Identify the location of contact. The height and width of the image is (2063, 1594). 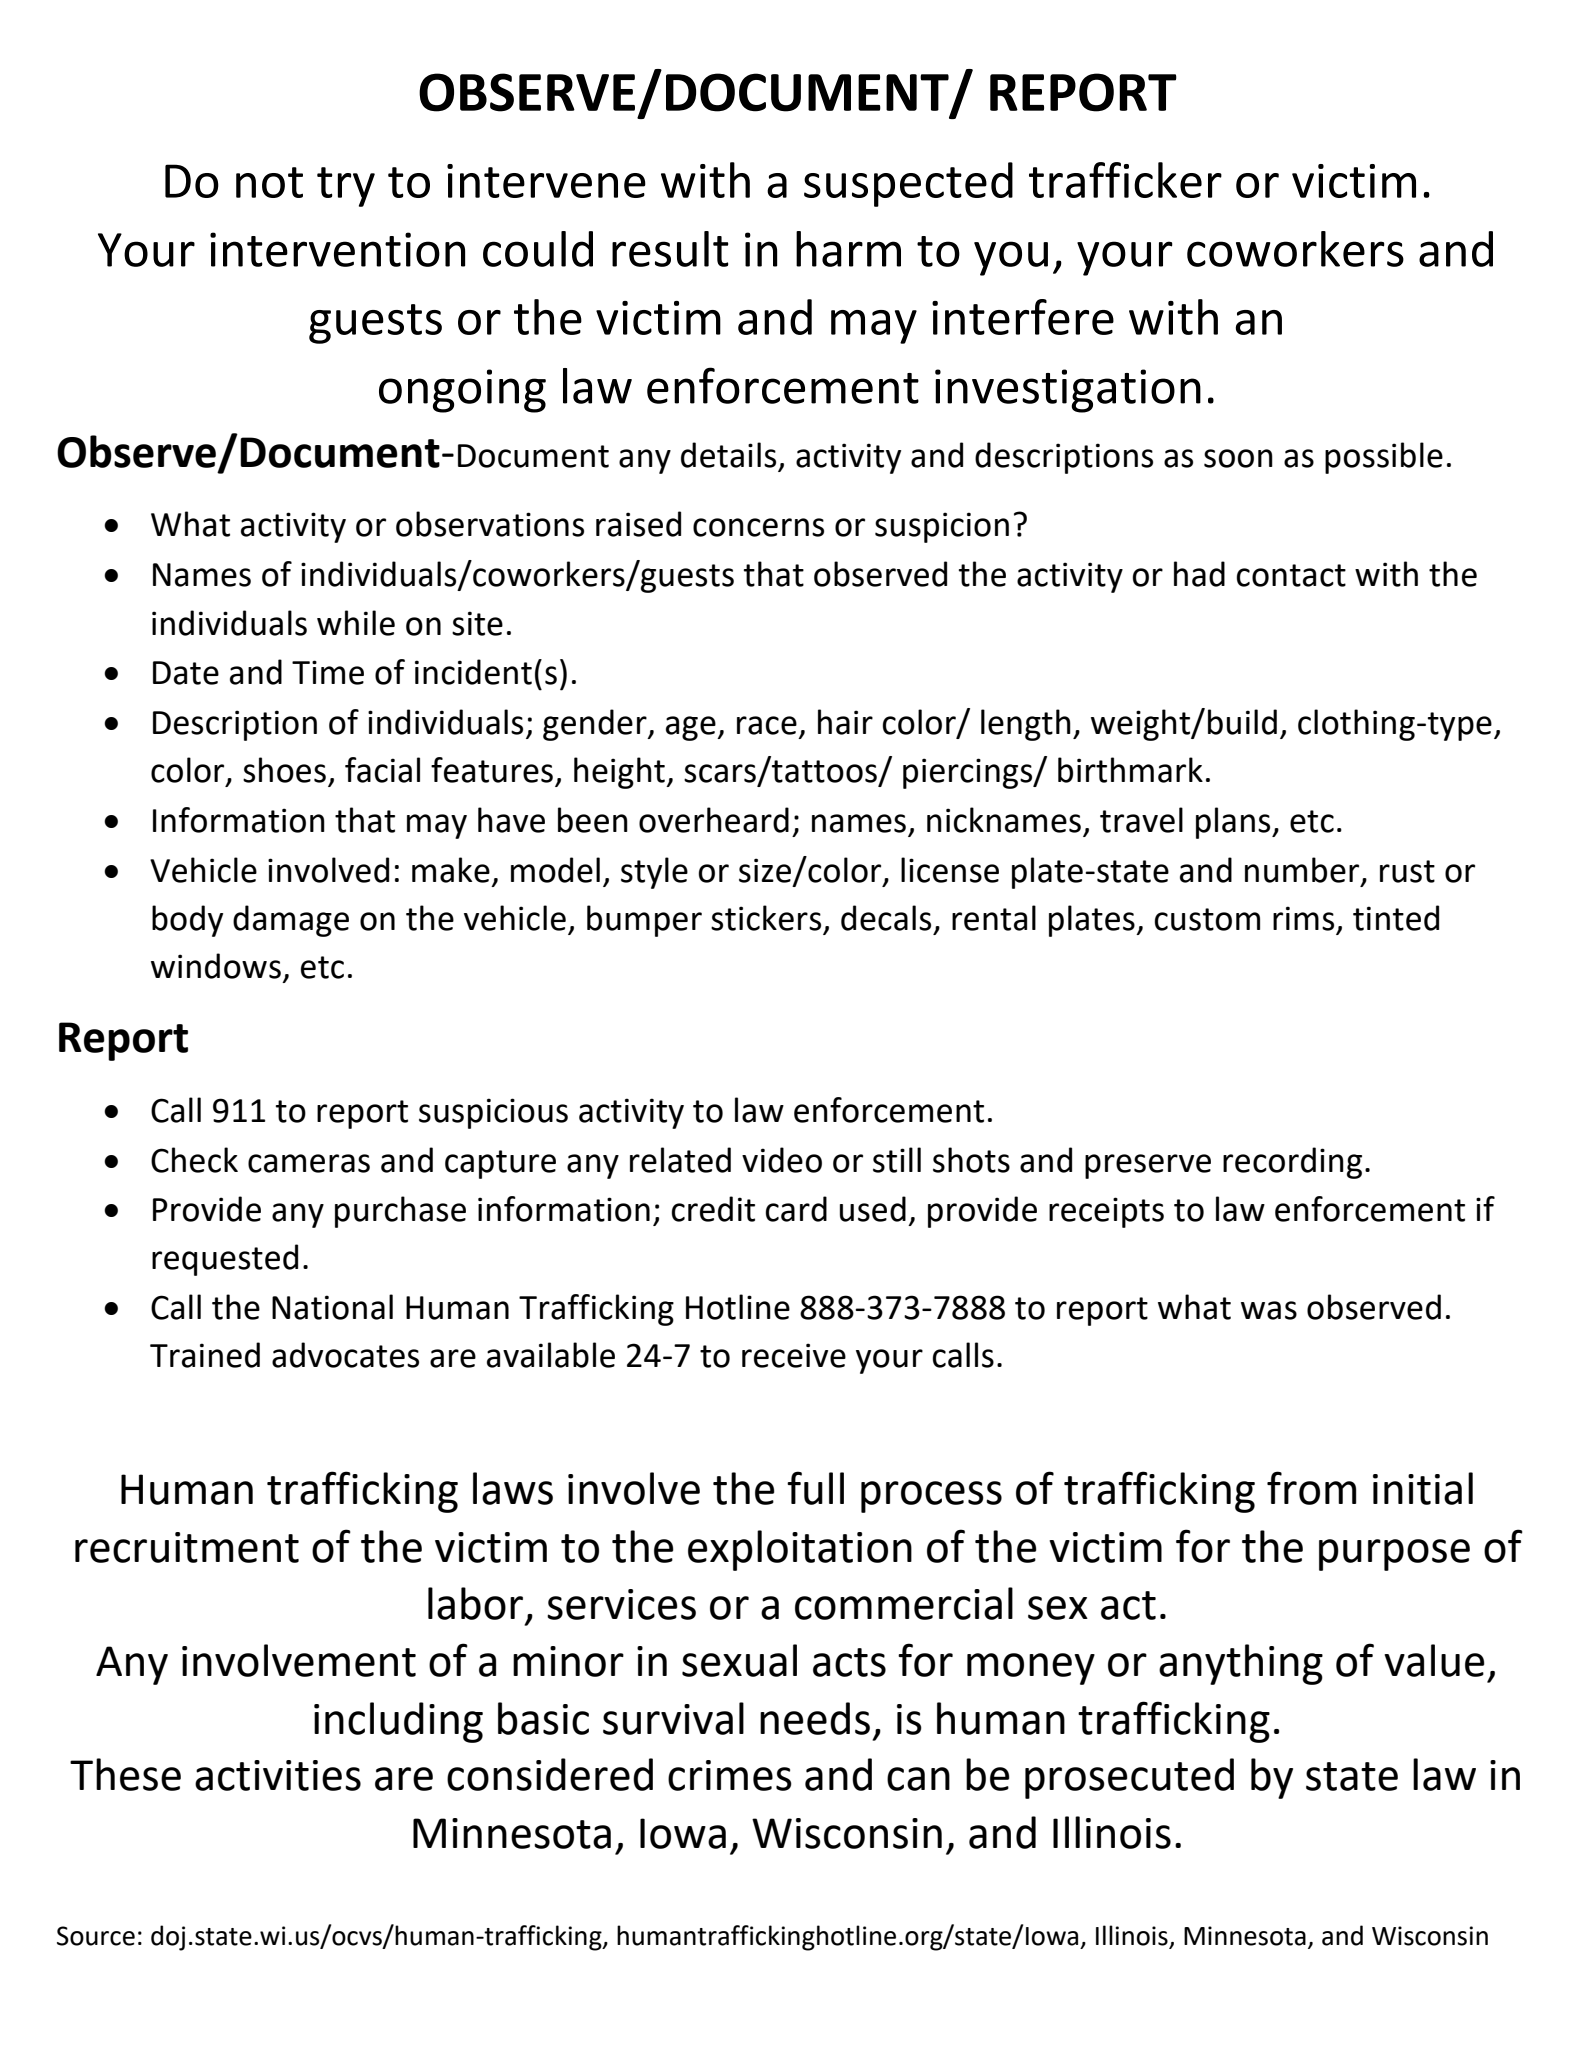
(1291, 575).
